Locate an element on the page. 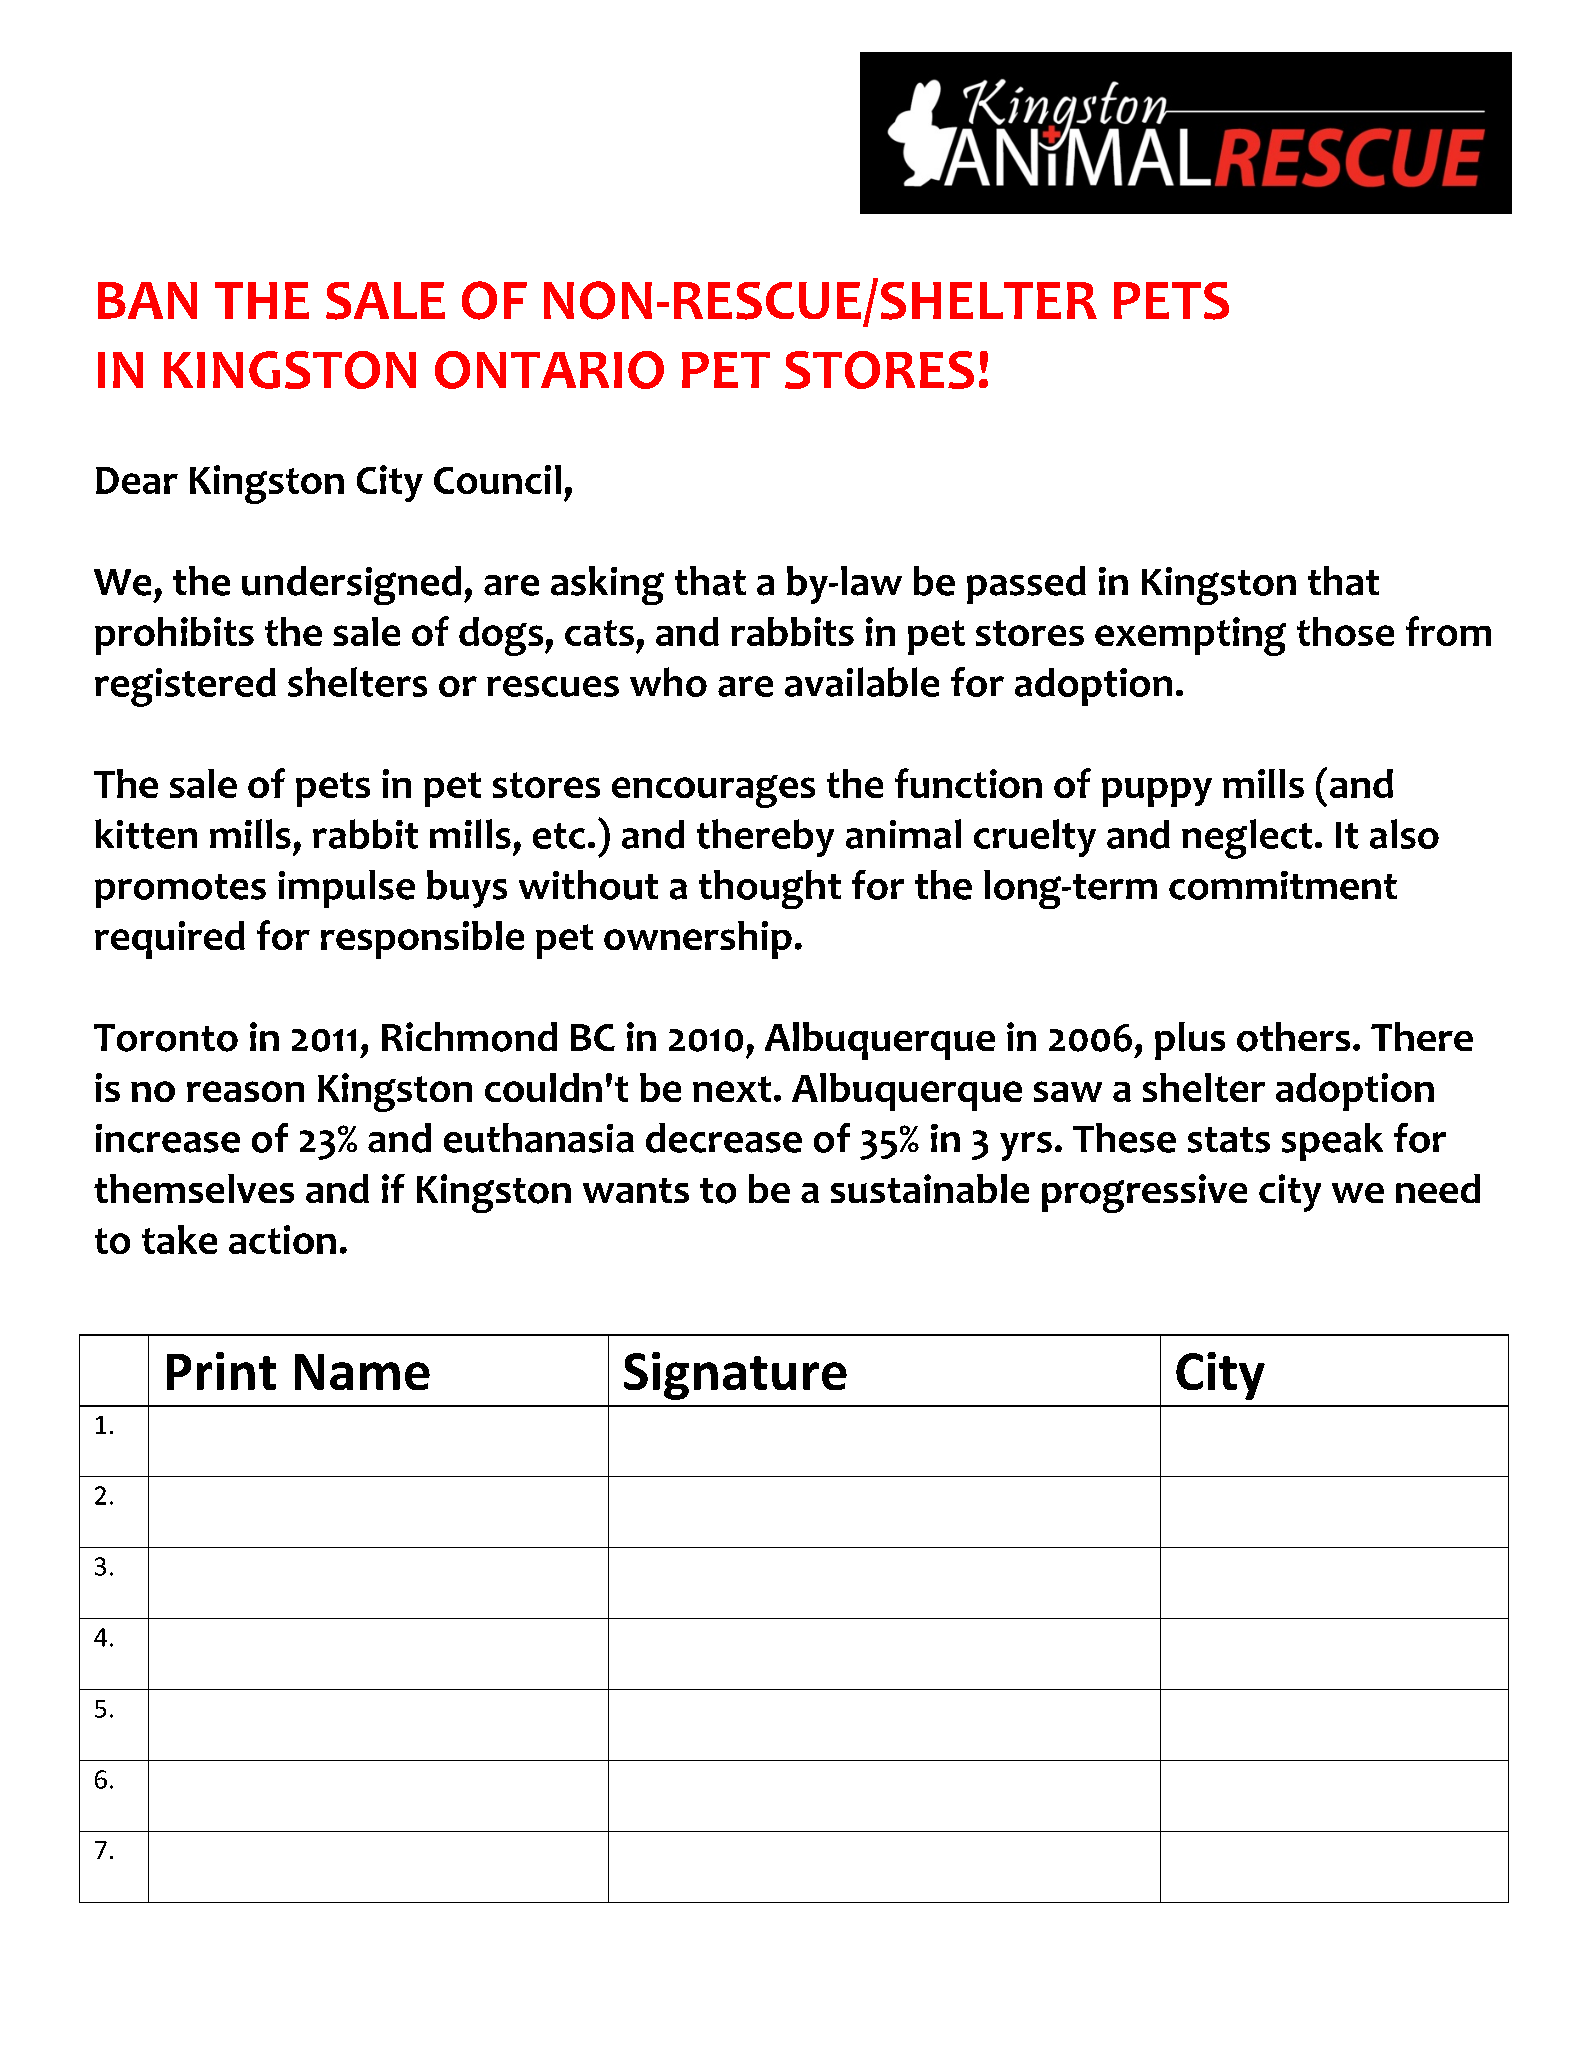 The image size is (1588, 2054). passed is located at coordinates (1026, 585).
